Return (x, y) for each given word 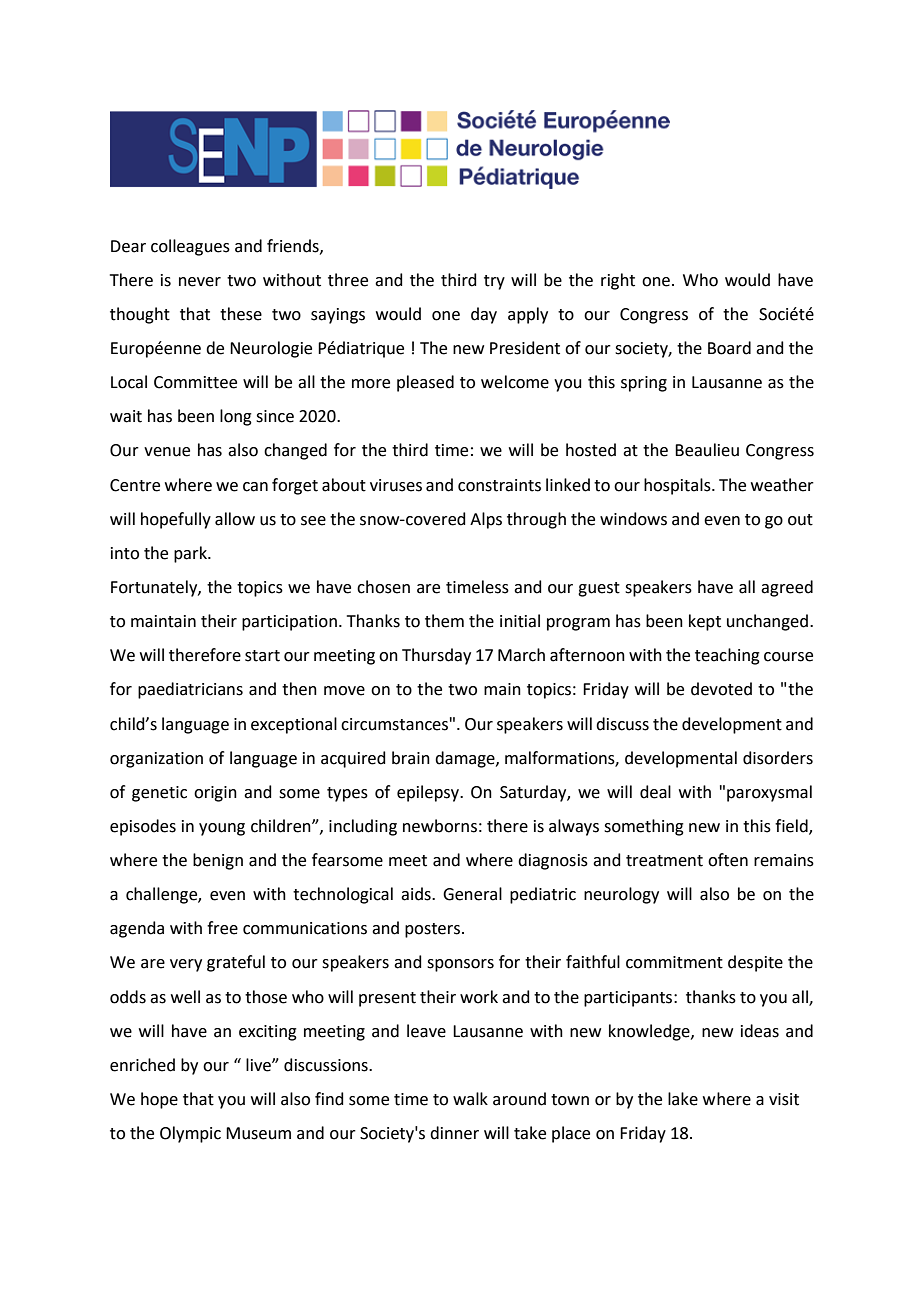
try (494, 282)
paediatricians (190, 690)
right (618, 281)
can (255, 487)
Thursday (436, 656)
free (222, 928)
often (728, 860)
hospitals (678, 486)
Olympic (190, 1134)
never (200, 282)
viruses (396, 485)
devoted (721, 689)
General (472, 894)
